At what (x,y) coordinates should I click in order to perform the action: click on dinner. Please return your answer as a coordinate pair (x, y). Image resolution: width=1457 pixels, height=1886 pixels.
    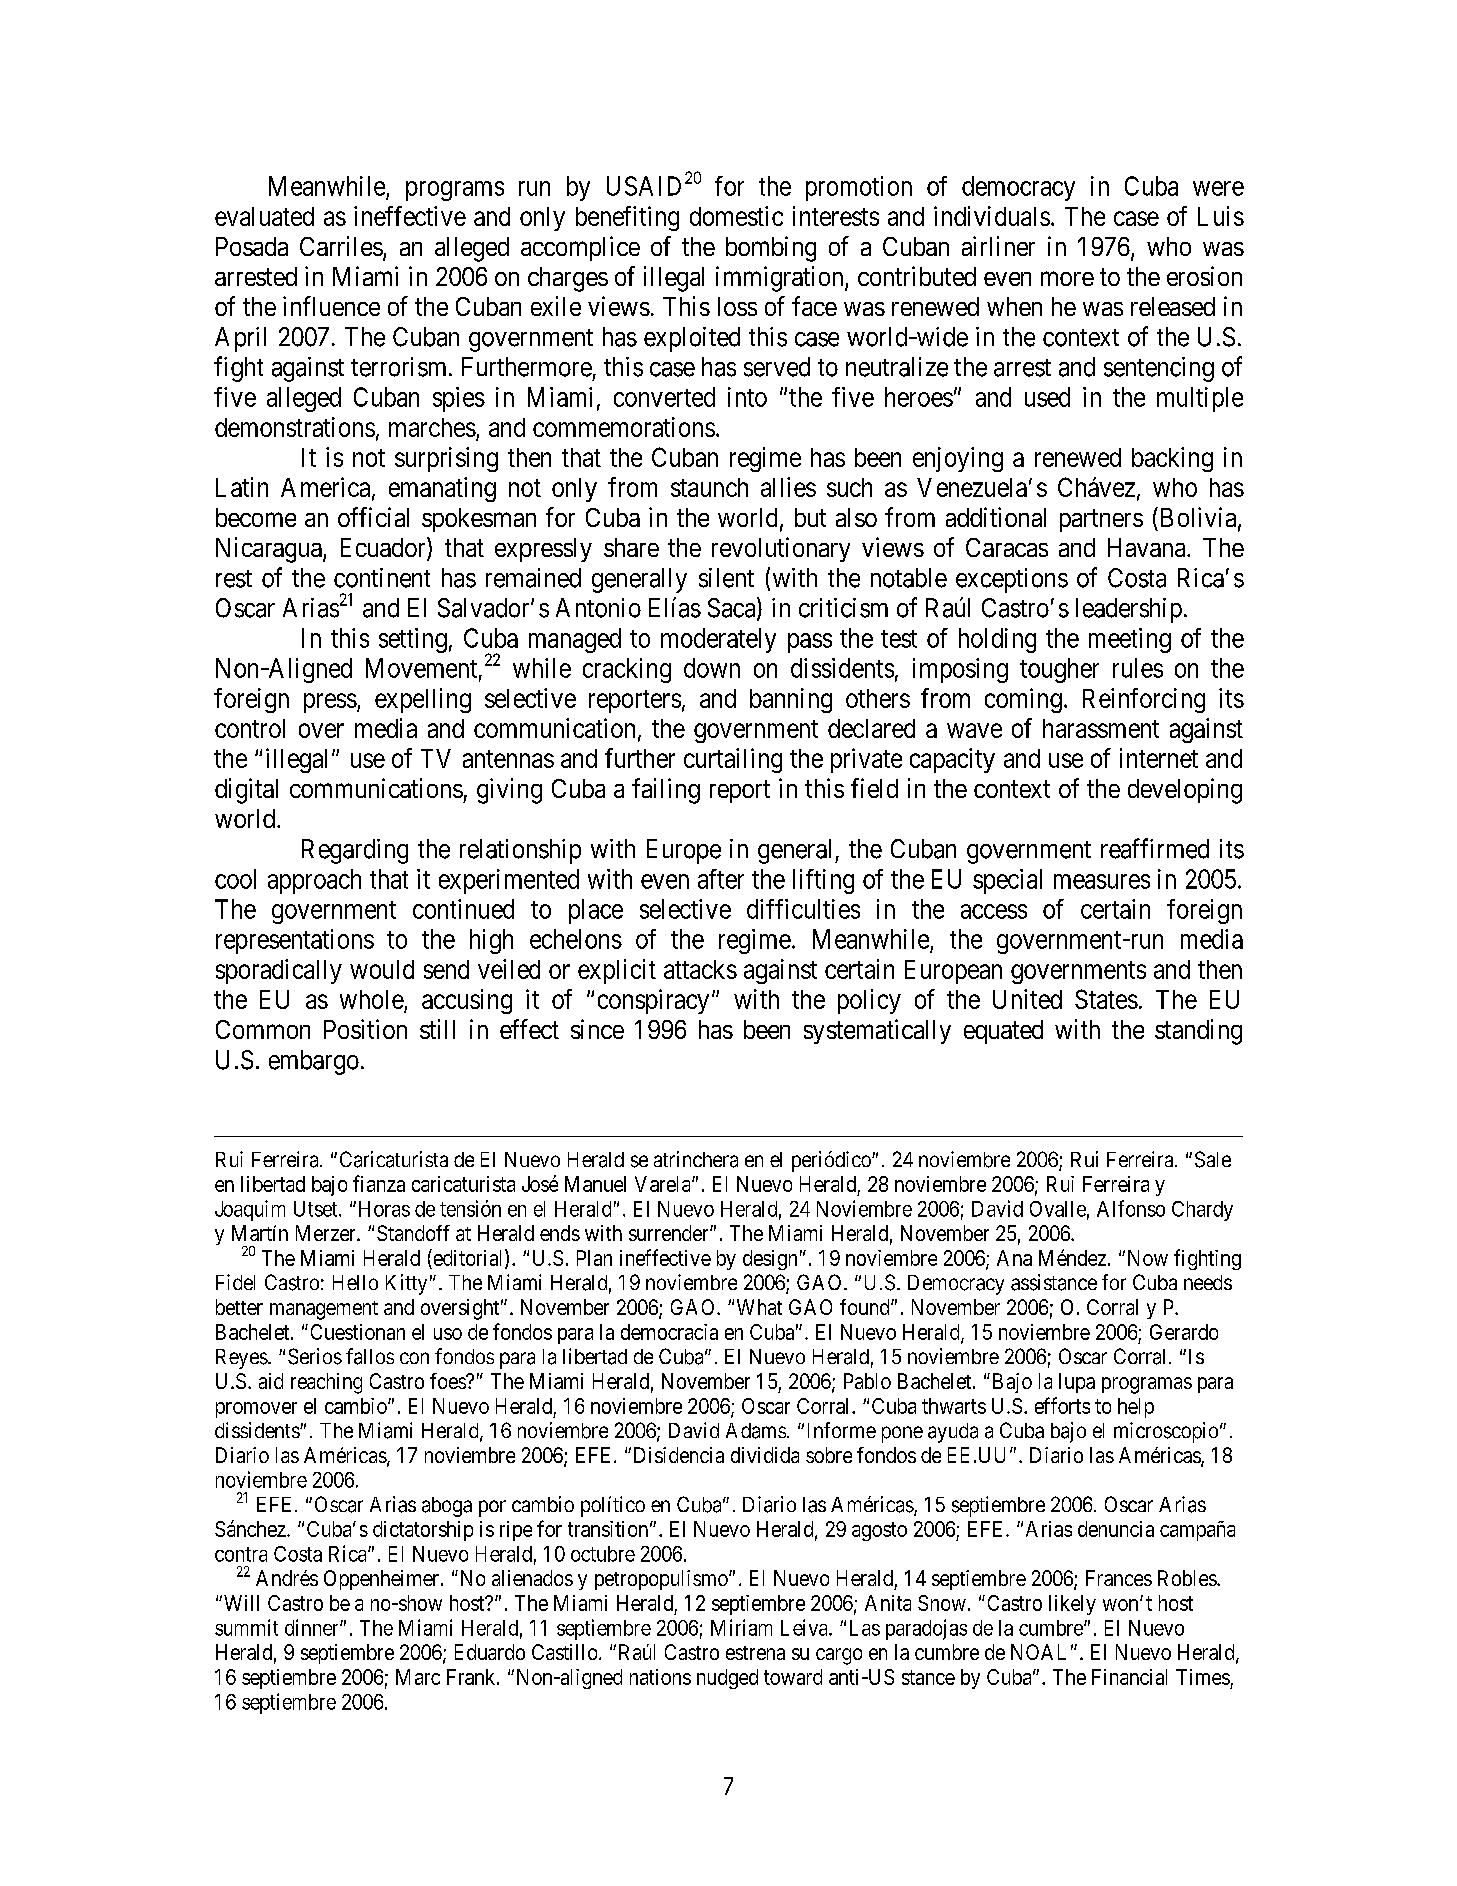
    Looking at the image, I should click on (313, 1627).
